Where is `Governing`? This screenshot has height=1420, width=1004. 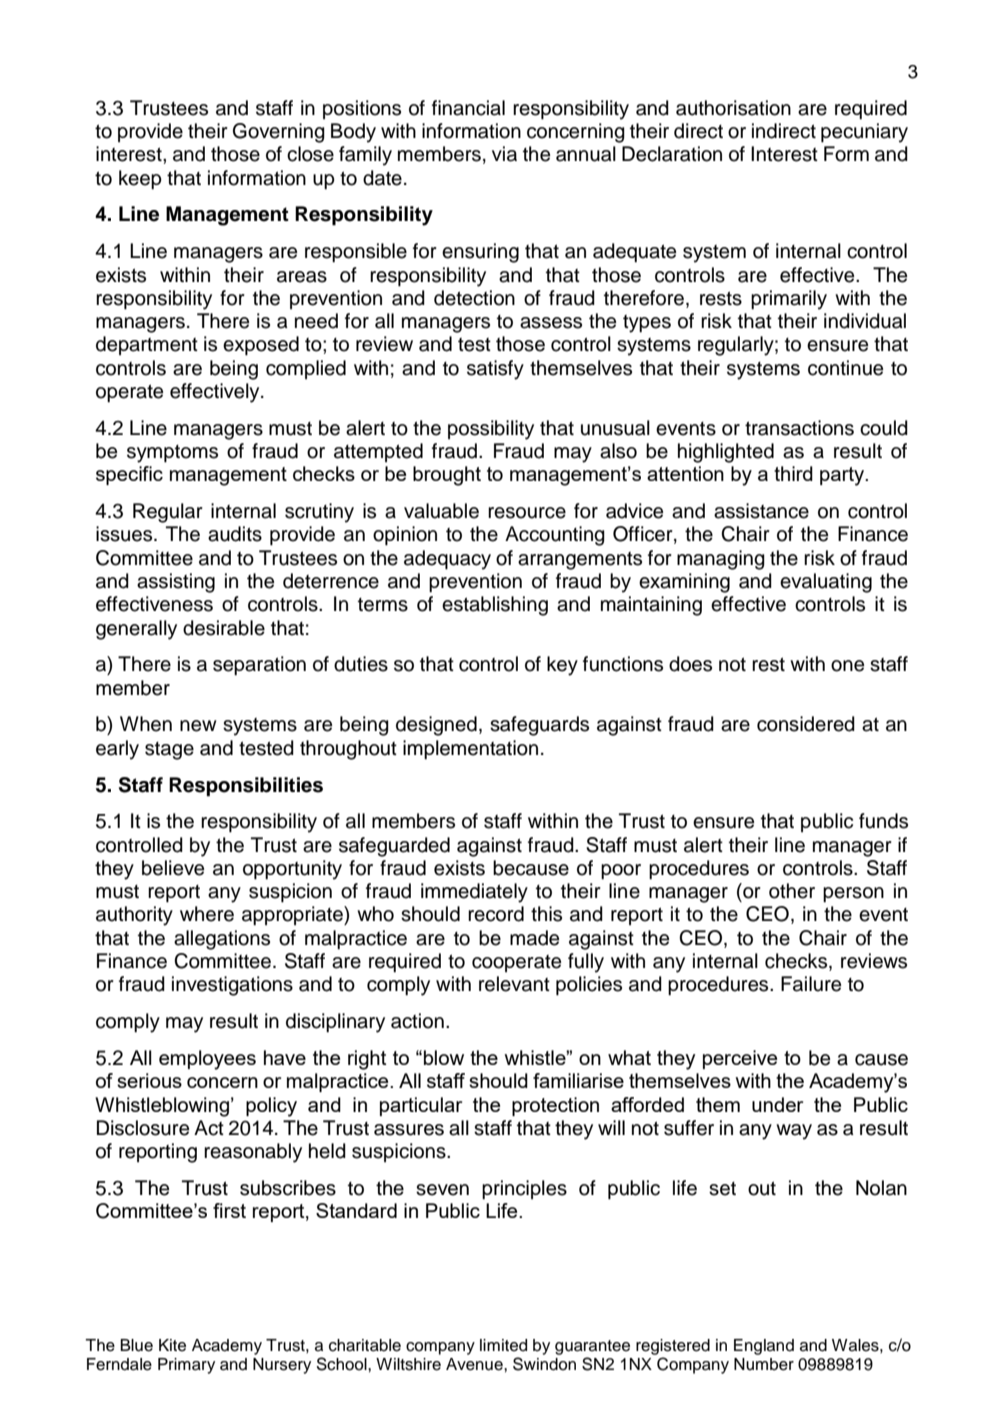 Governing is located at coordinates (279, 133).
